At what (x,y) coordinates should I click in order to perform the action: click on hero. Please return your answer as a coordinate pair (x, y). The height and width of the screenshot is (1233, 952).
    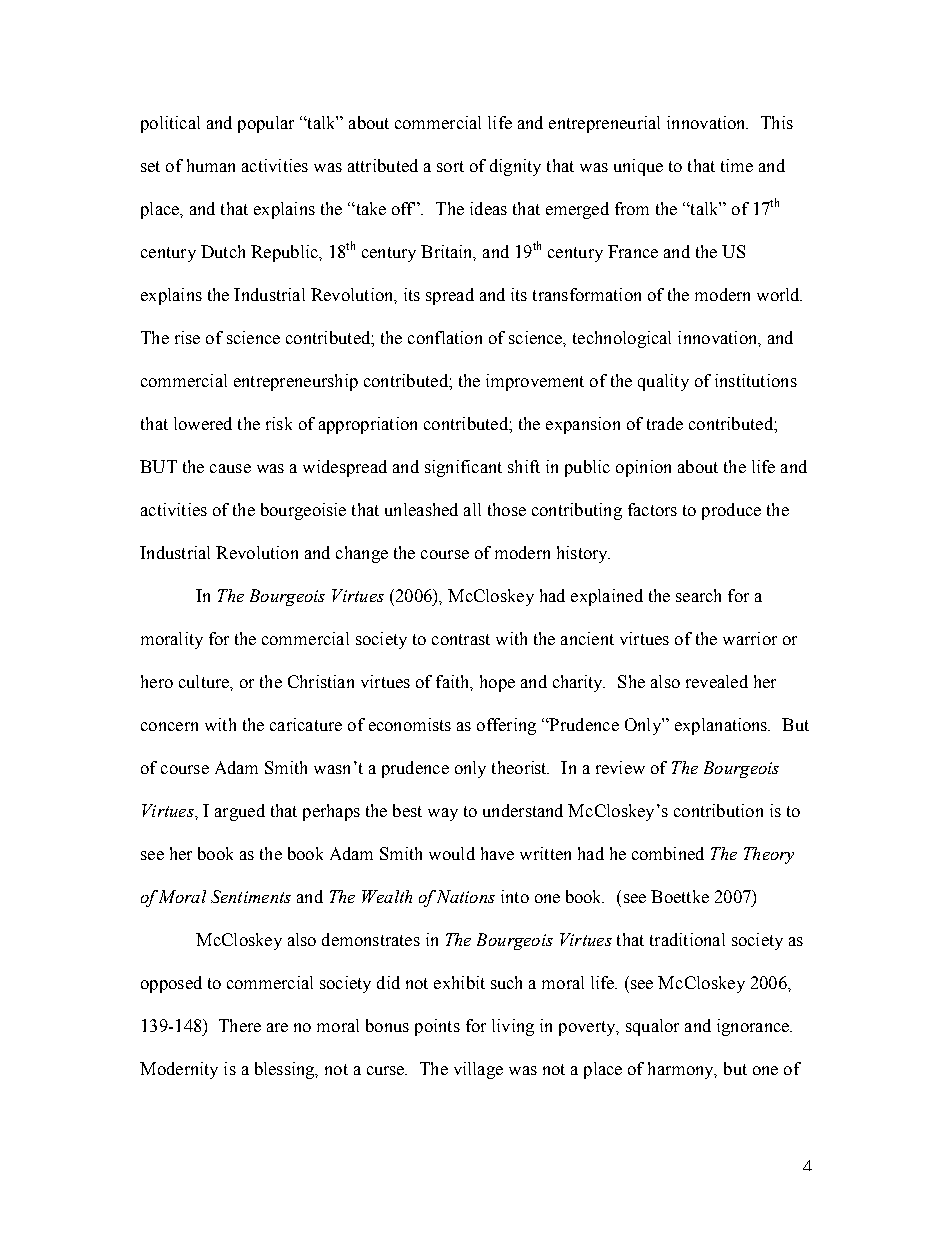
    Looking at the image, I should click on (157, 681).
